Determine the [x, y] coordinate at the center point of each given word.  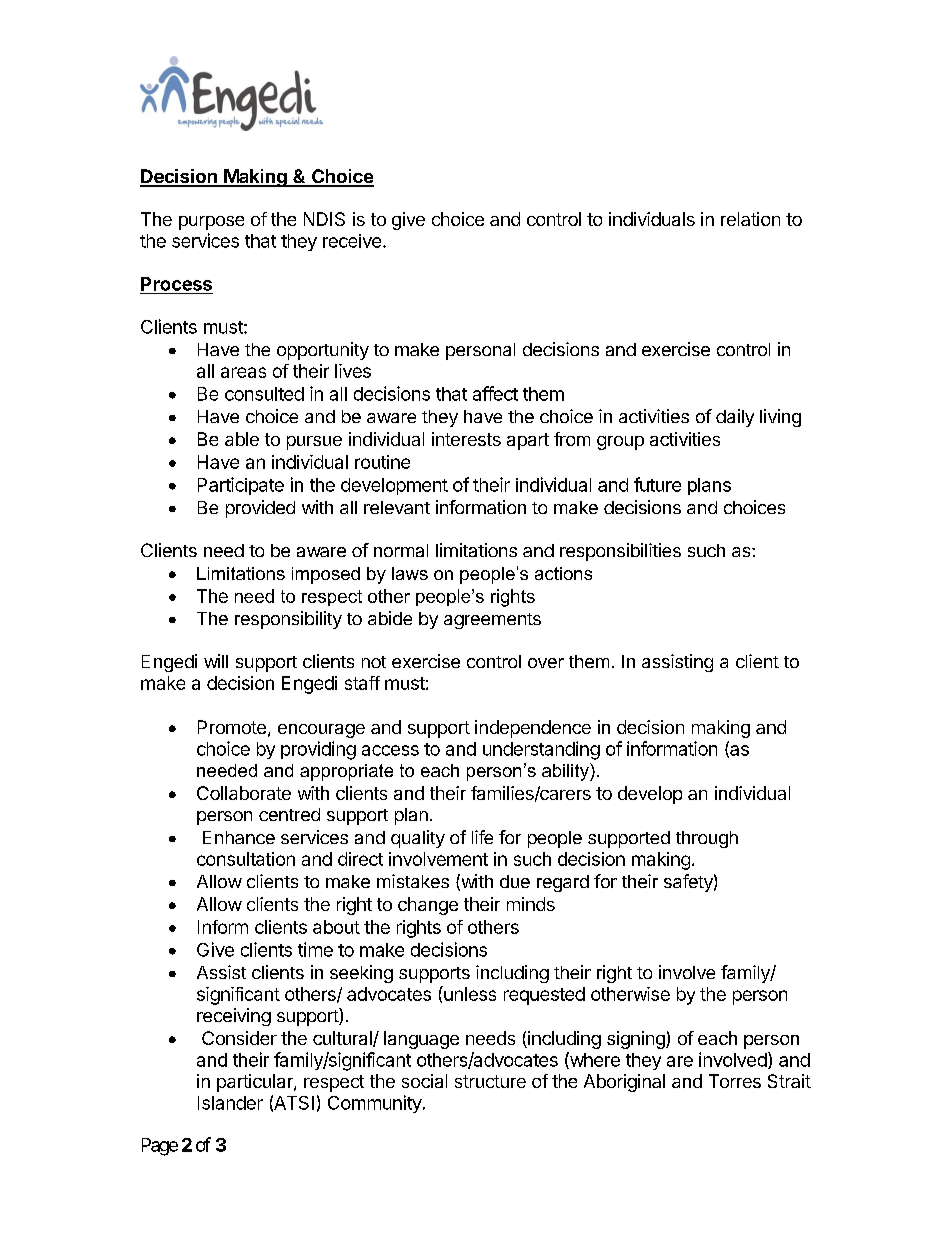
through [707, 839]
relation [750, 219]
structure [490, 1081]
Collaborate [244, 793]
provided [260, 509]
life [482, 837]
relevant [397, 507]
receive [352, 241]
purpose [211, 223]
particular [256, 1083]
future [657, 484]
